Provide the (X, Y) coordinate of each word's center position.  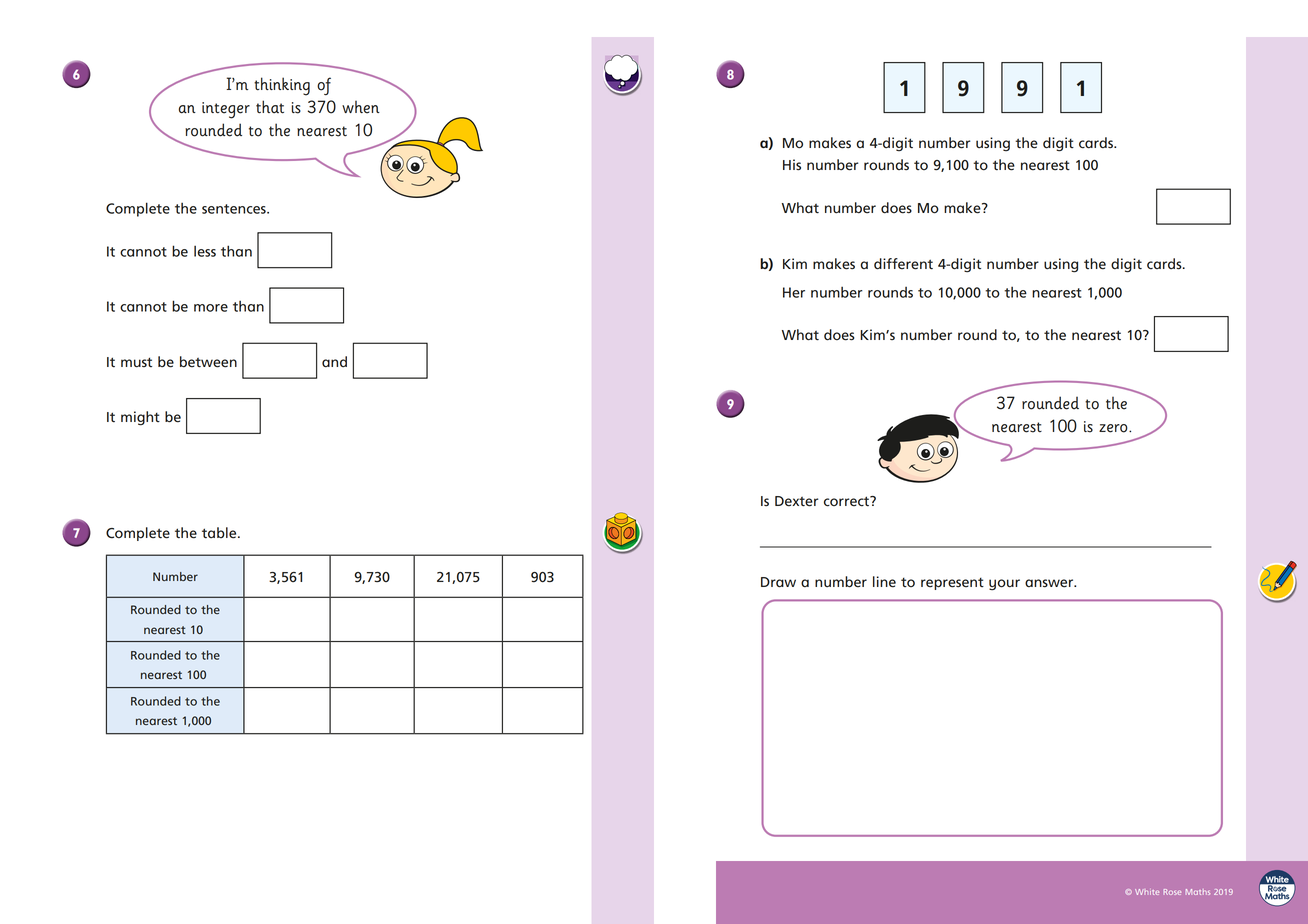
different (903, 264)
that (270, 107)
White (1147, 892)
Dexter (797, 501)
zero (1114, 428)
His (792, 165)
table (220, 533)
